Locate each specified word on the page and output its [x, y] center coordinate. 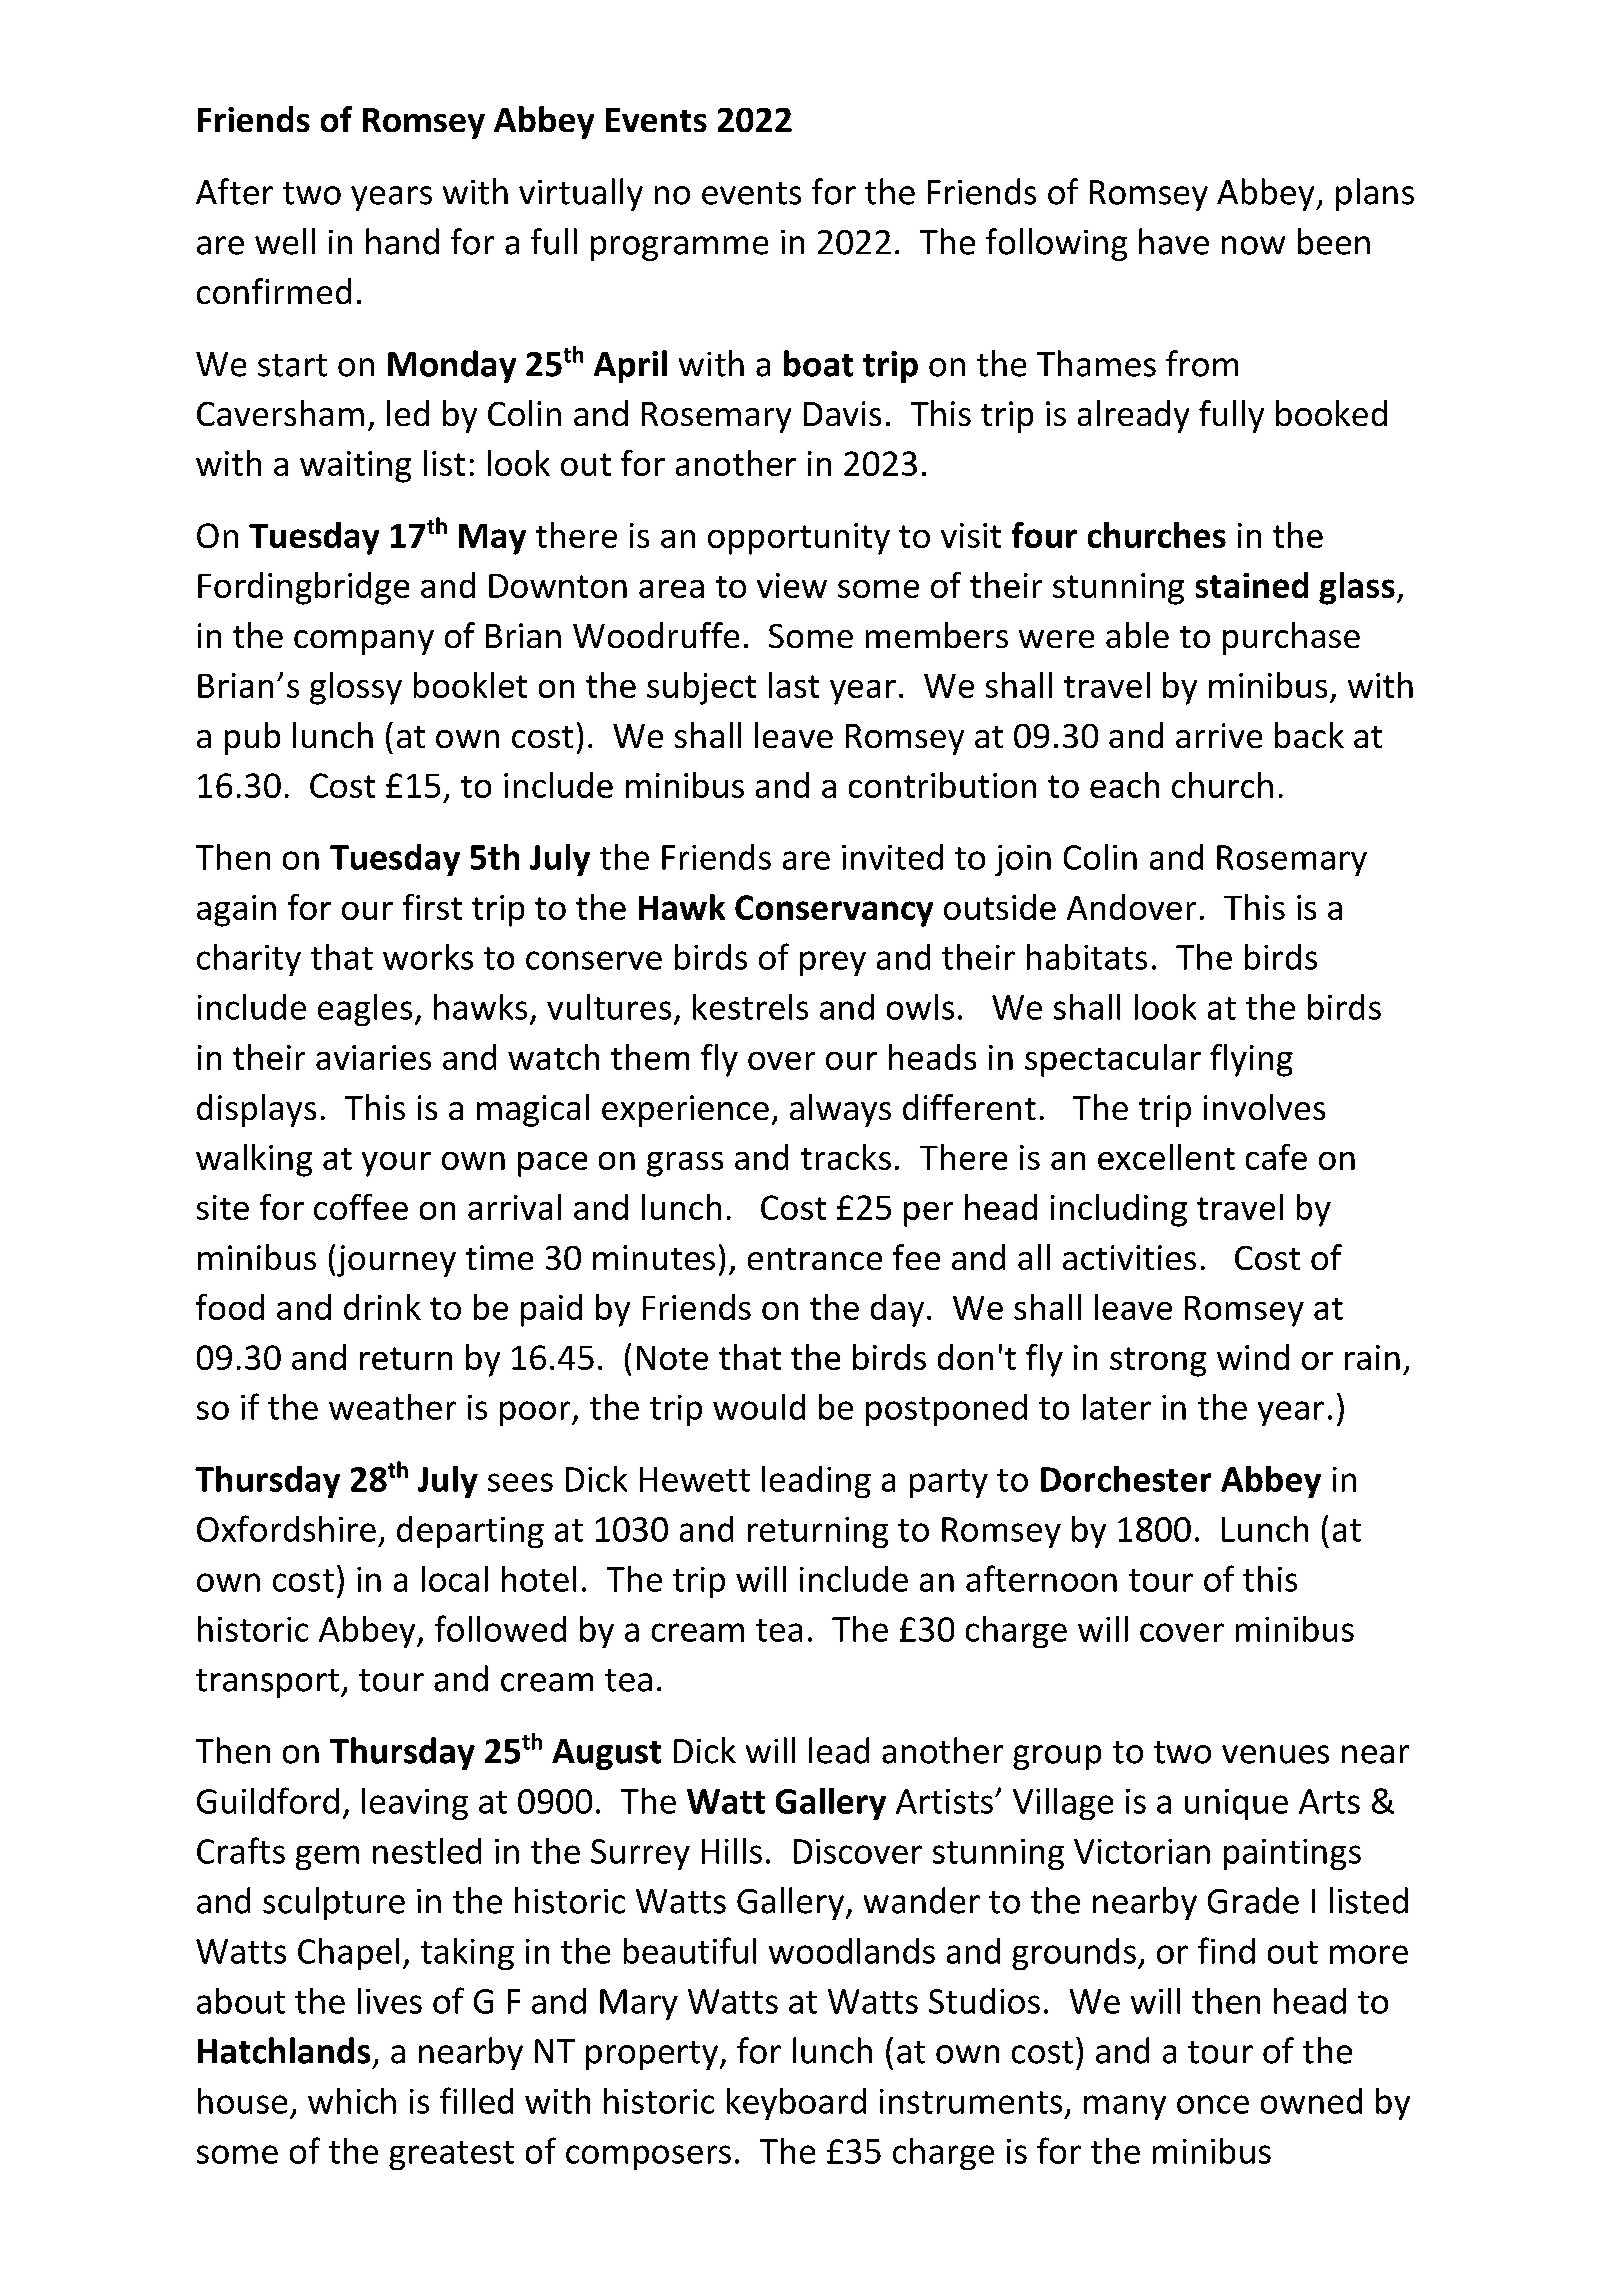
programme [679, 248]
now [1253, 245]
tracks [846, 1157]
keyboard [796, 2104]
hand [402, 241]
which [352, 2101]
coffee [361, 1207]
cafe [1276, 1157]
